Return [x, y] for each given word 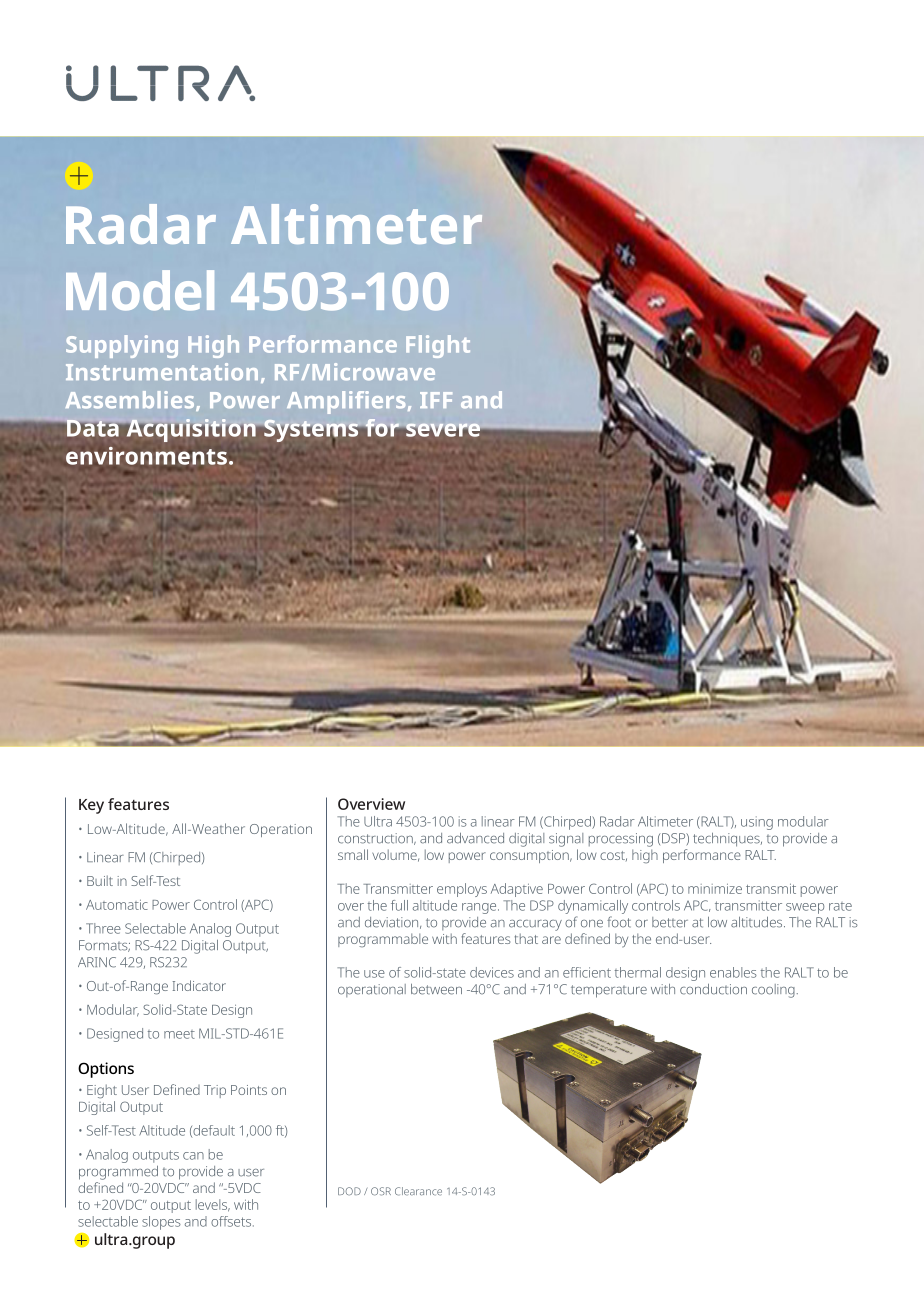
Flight [438, 346]
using [757, 823]
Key [91, 806]
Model [140, 290]
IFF [436, 400]
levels [213, 1205]
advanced [475, 838]
